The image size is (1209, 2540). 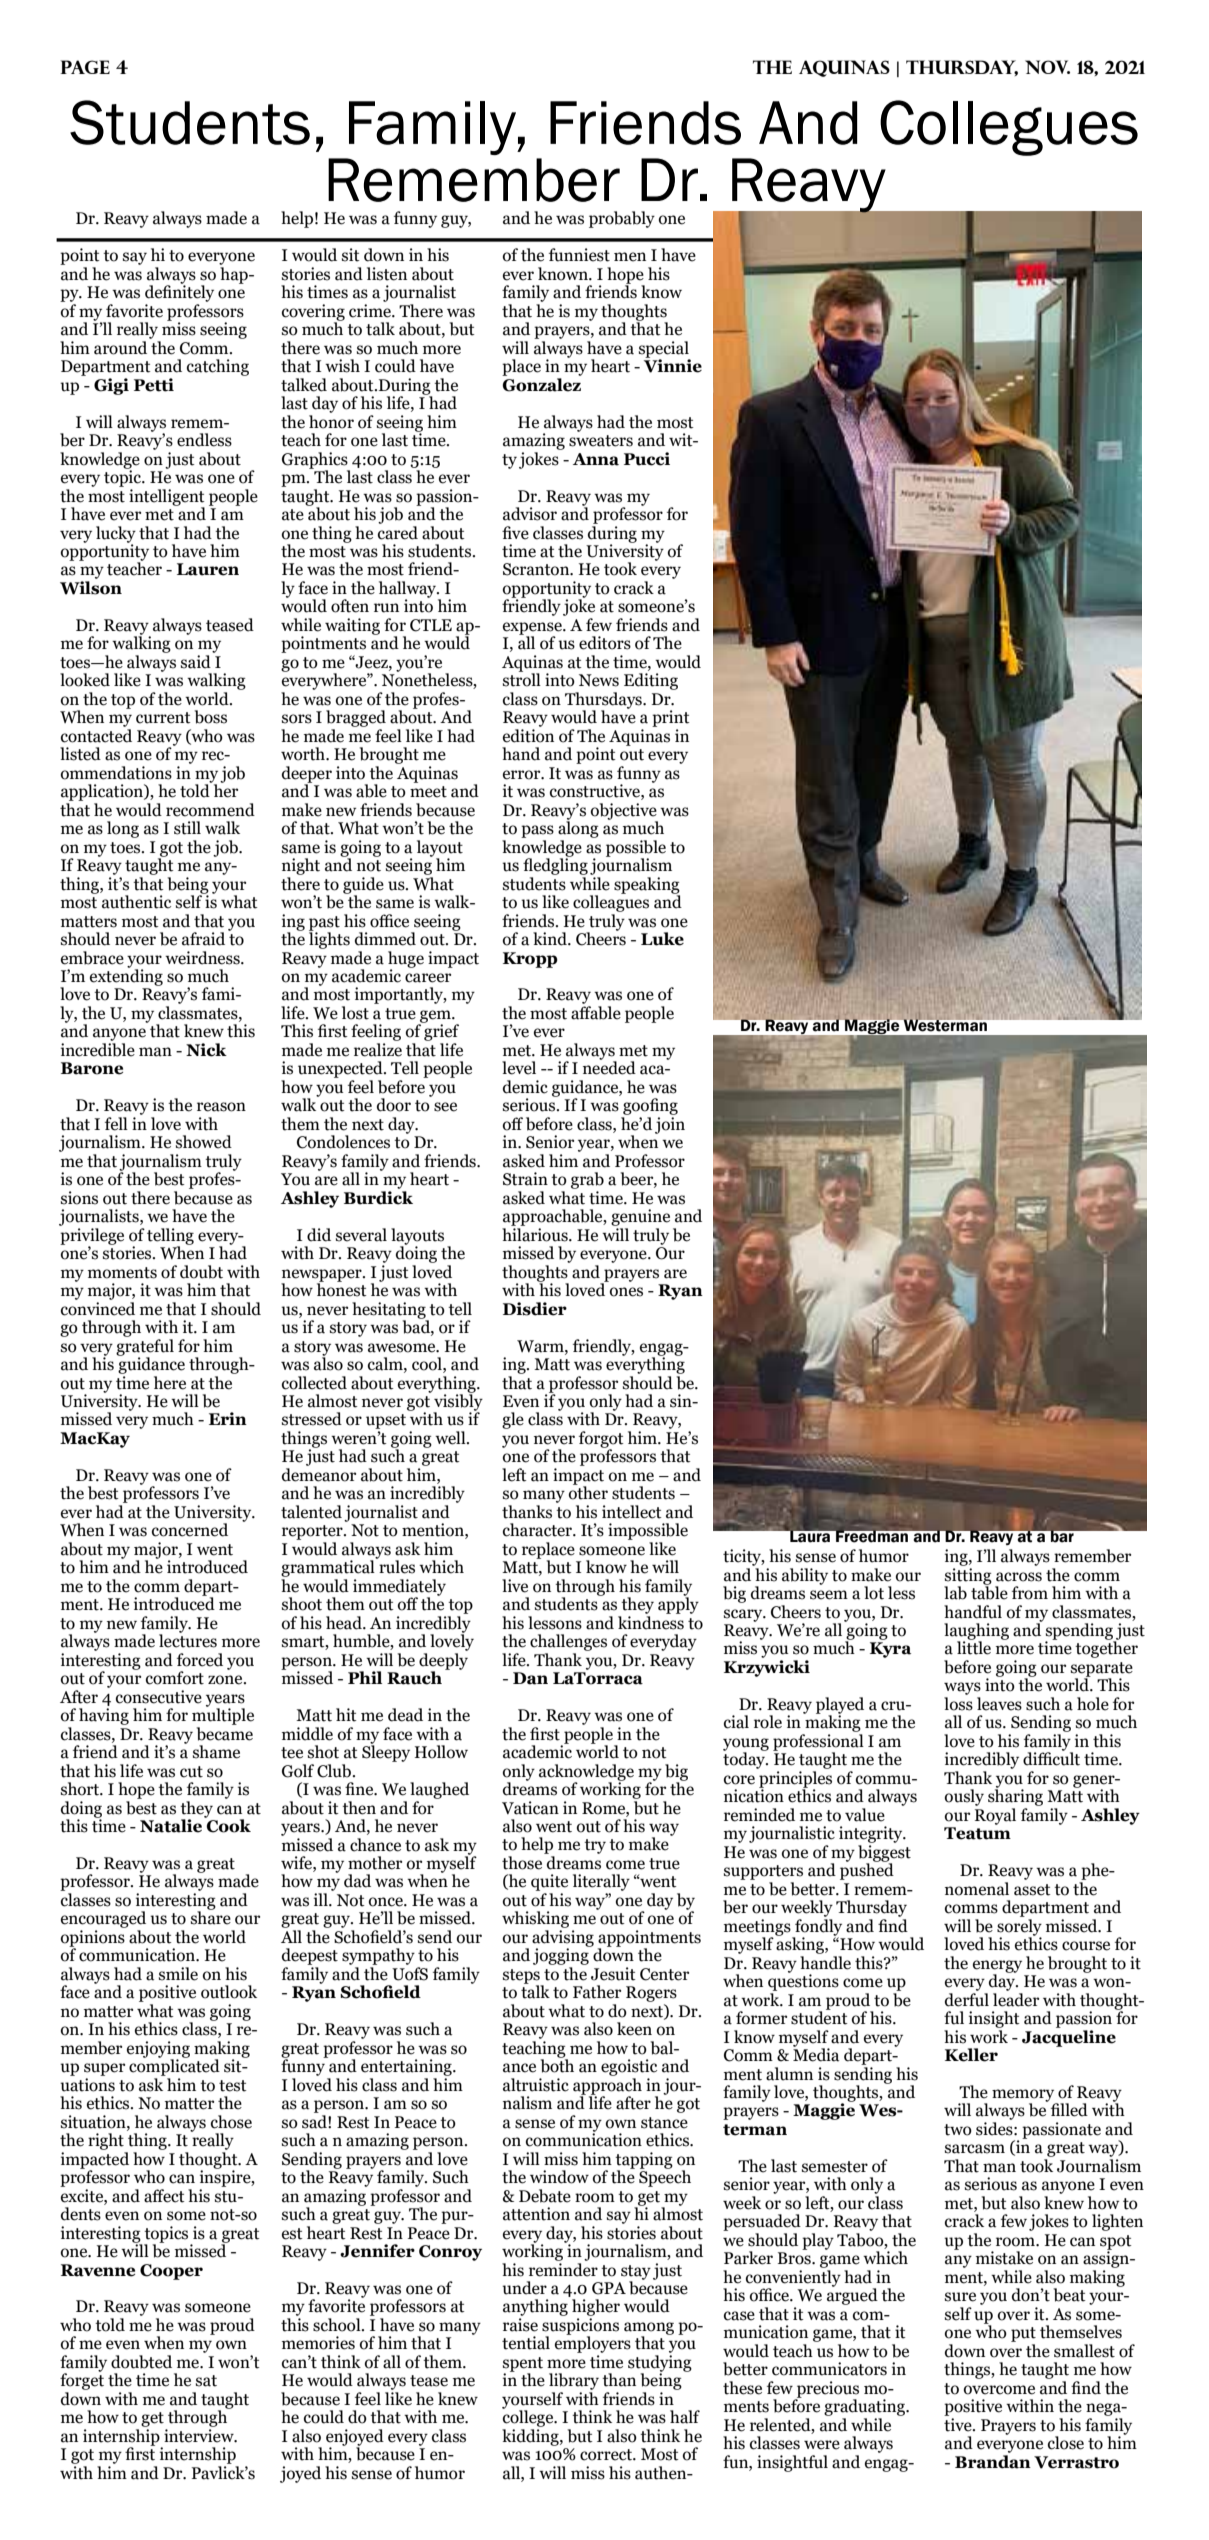 What do you see at coordinates (1009, 128) in the document?
I see `Collegues` at bounding box center [1009, 128].
